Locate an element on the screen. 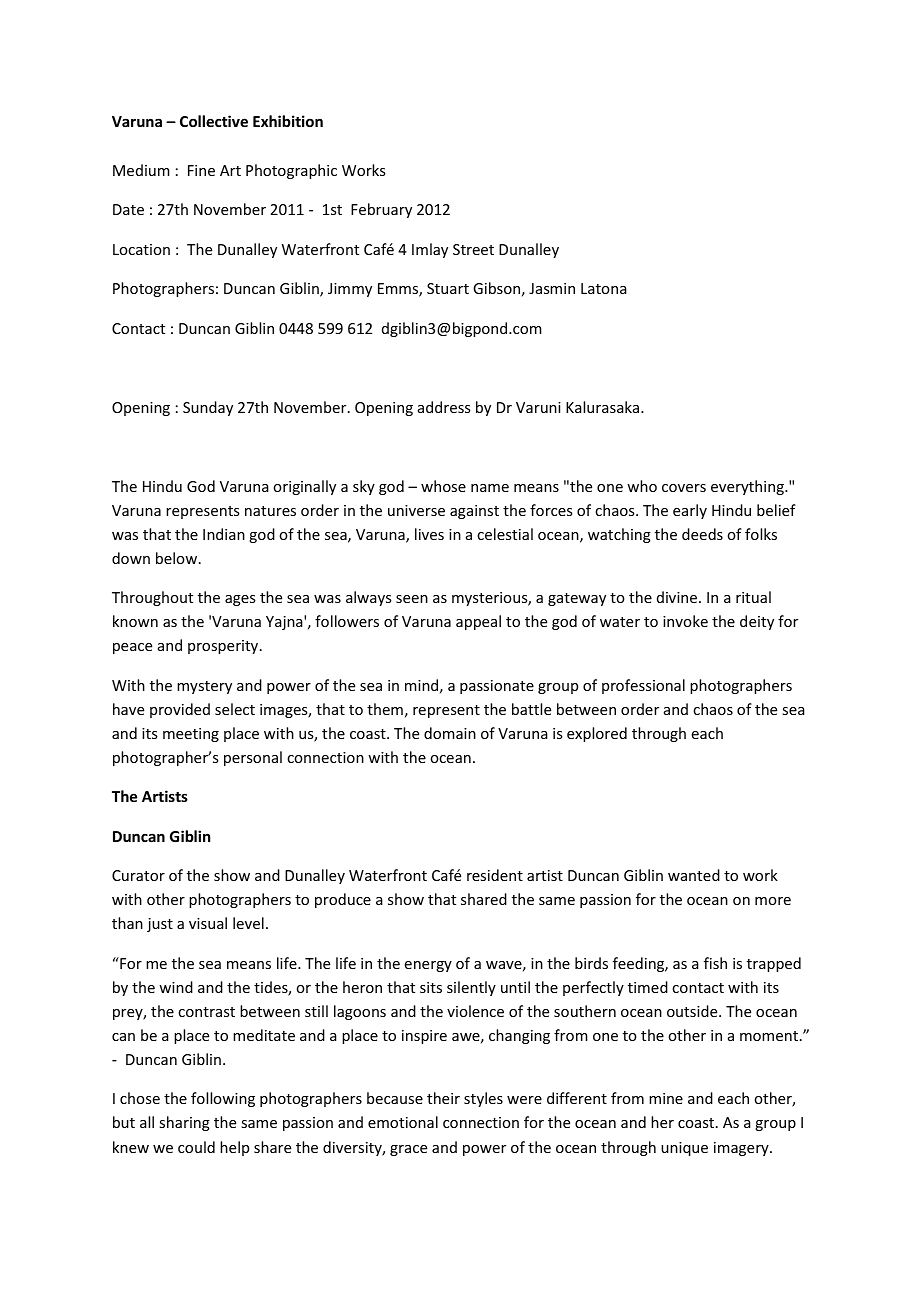 This screenshot has height=1308, width=924. personal is located at coordinates (253, 758).
